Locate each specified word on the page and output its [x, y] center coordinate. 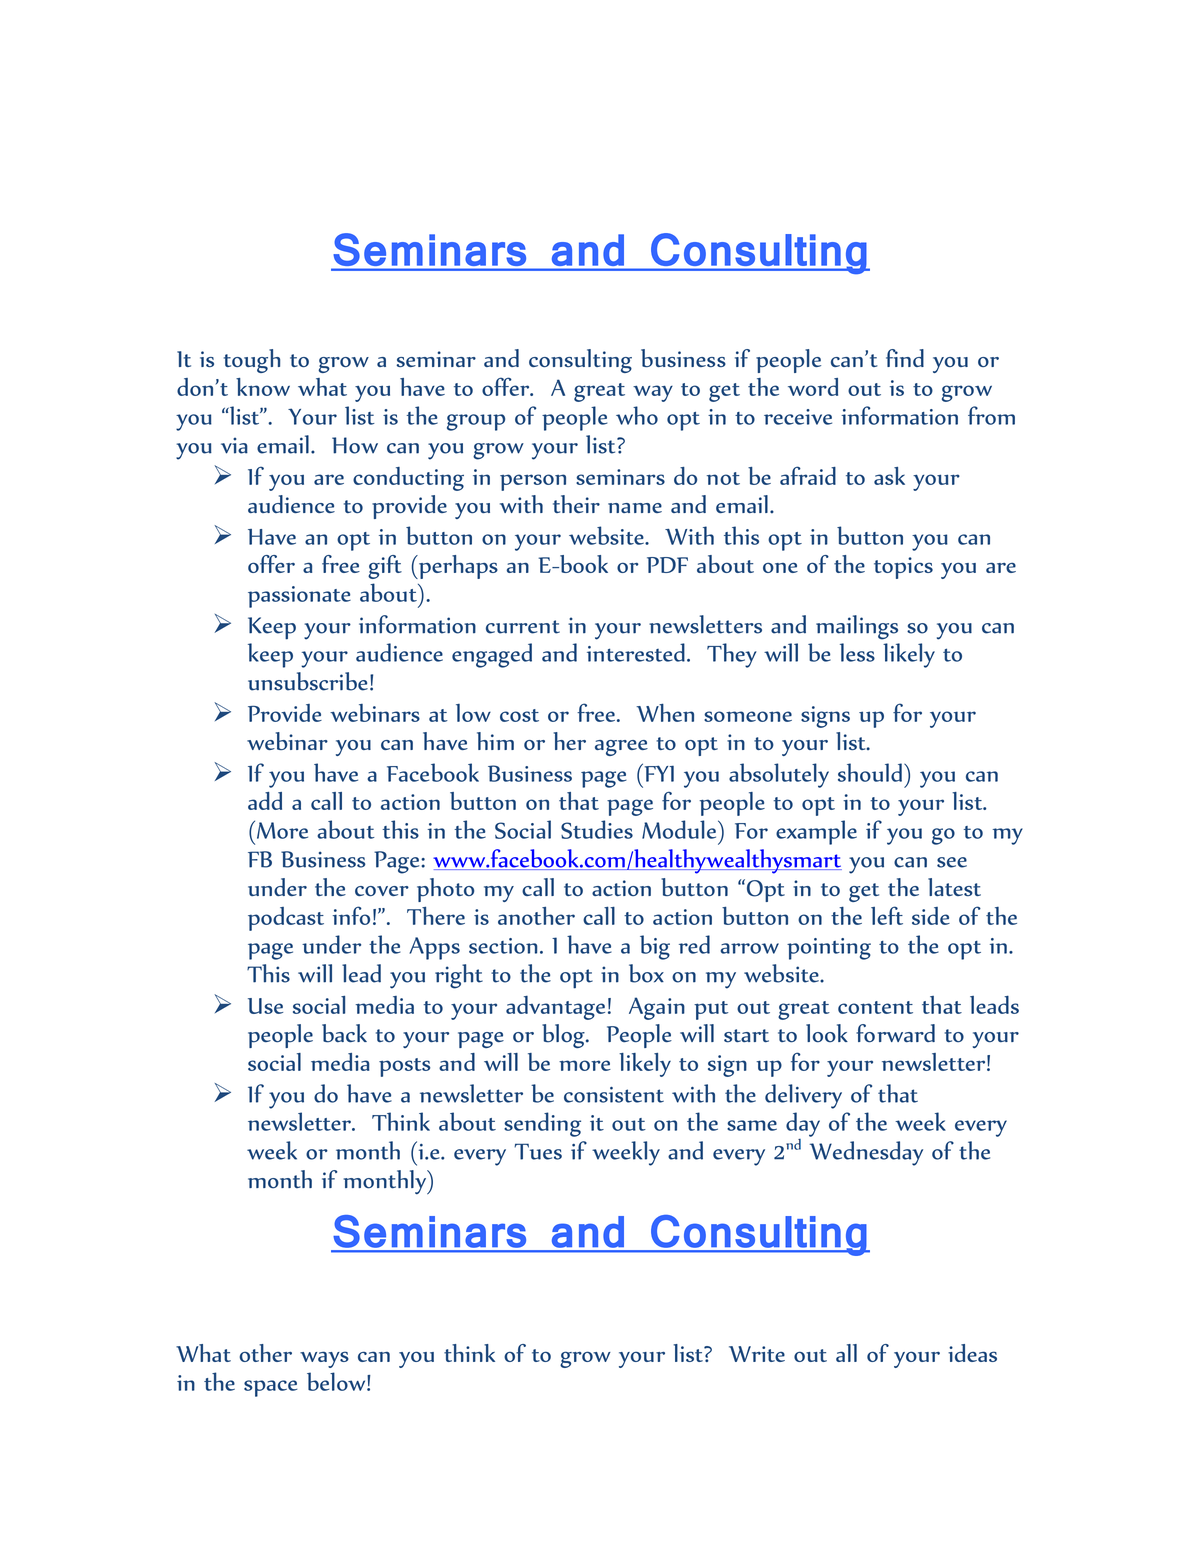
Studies [597, 829]
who [637, 415]
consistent [614, 1095]
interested [636, 652]
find [905, 358]
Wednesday [866, 1153]
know [263, 387]
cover [382, 891]
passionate [299, 597]
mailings [857, 627]
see [952, 862]
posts [404, 1067]
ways [324, 1359]
